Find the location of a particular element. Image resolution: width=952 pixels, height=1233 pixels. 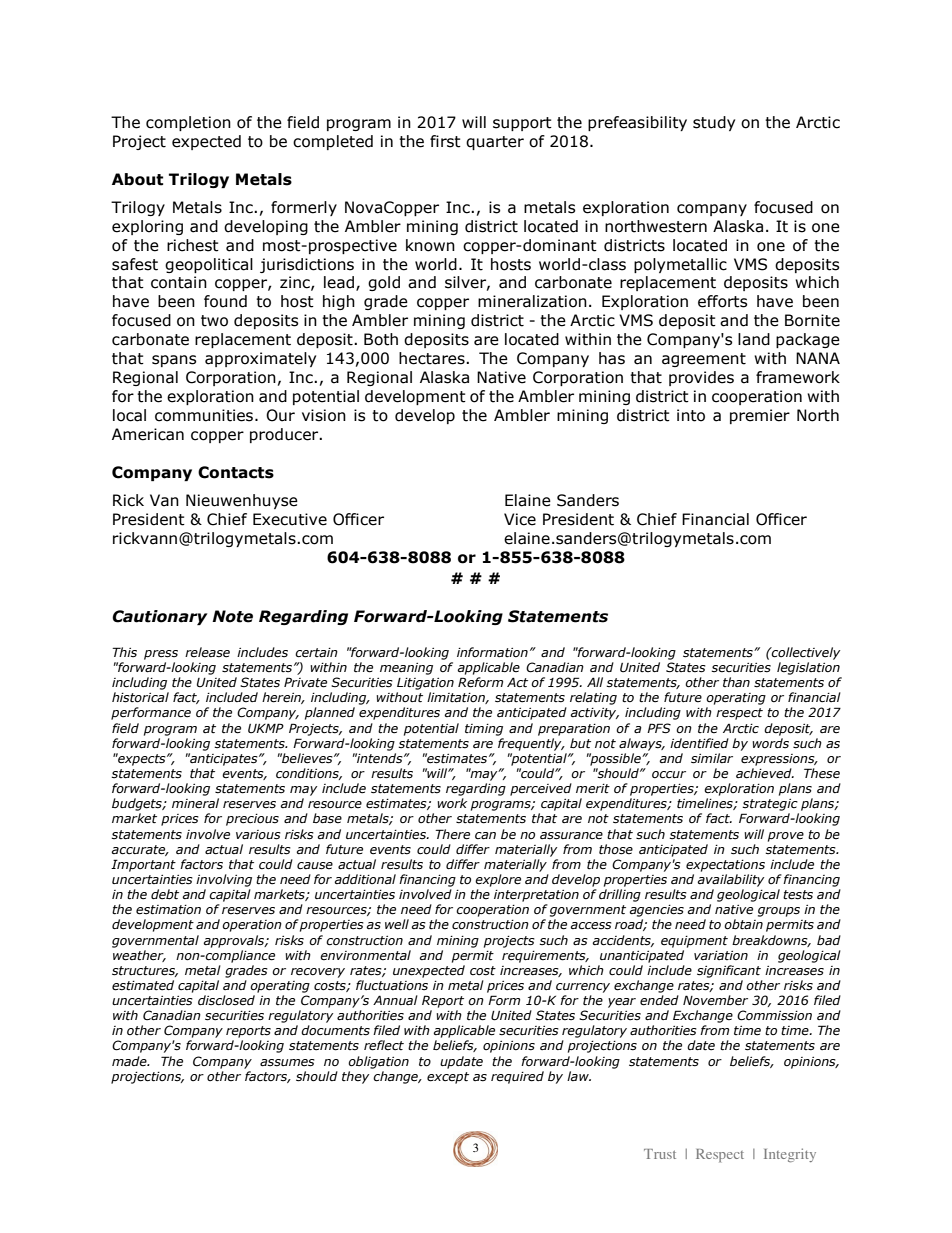

quarter is located at coordinates (495, 143).
